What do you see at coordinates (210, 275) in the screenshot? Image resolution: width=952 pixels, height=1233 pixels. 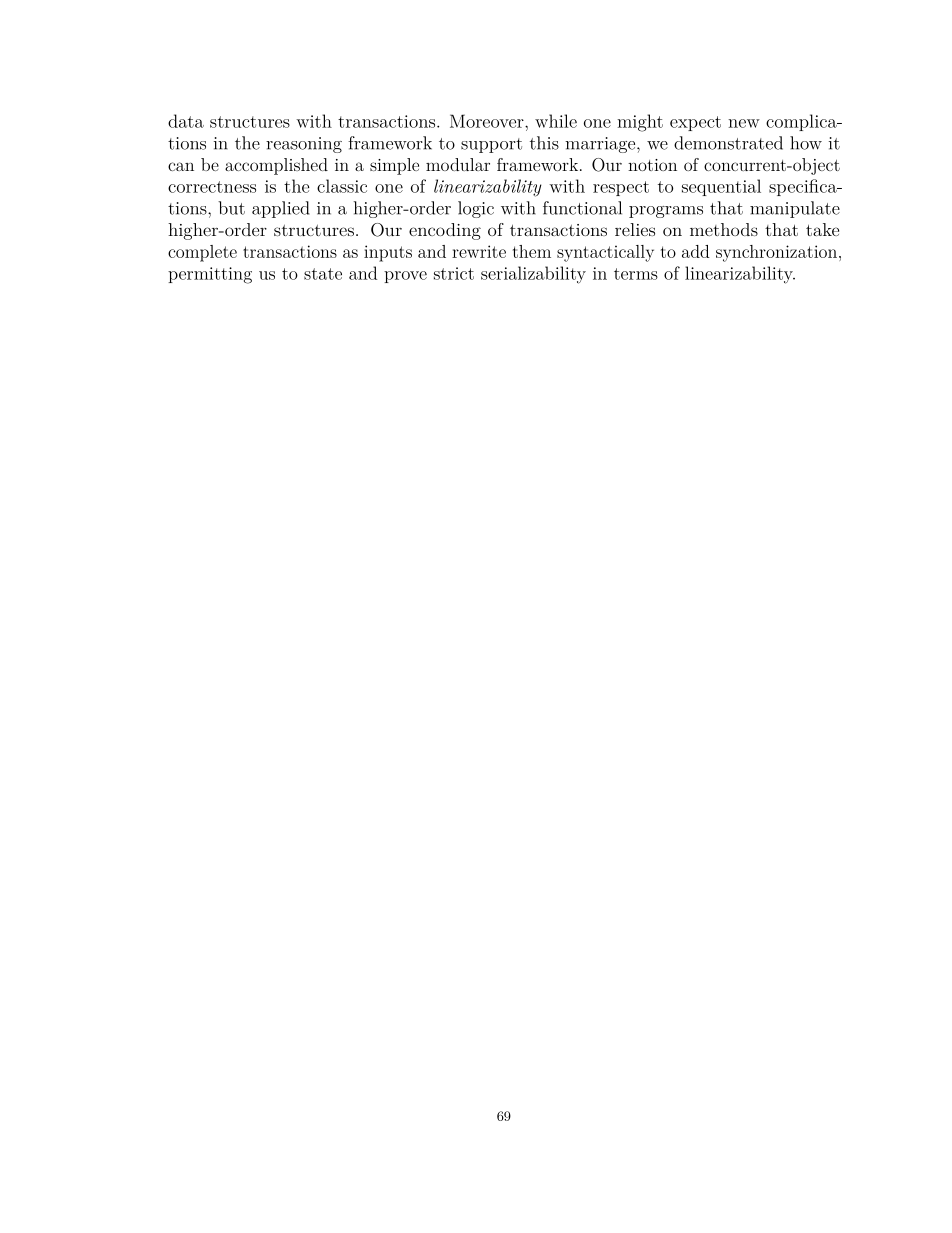 I see `permitting` at bounding box center [210, 275].
